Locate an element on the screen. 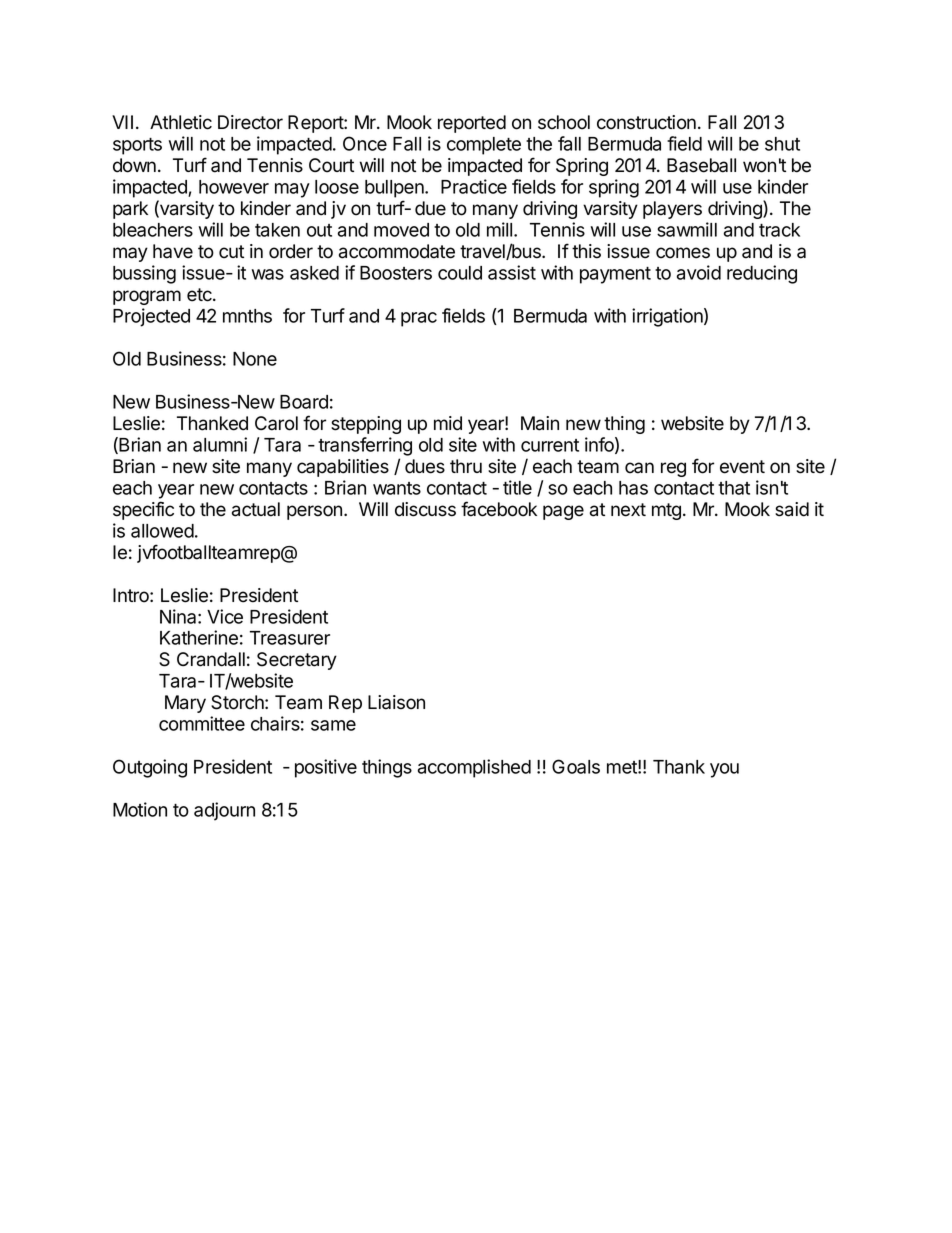 The width and height of the screenshot is (952, 1233). accomplished is located at coordinates (474, 768).
